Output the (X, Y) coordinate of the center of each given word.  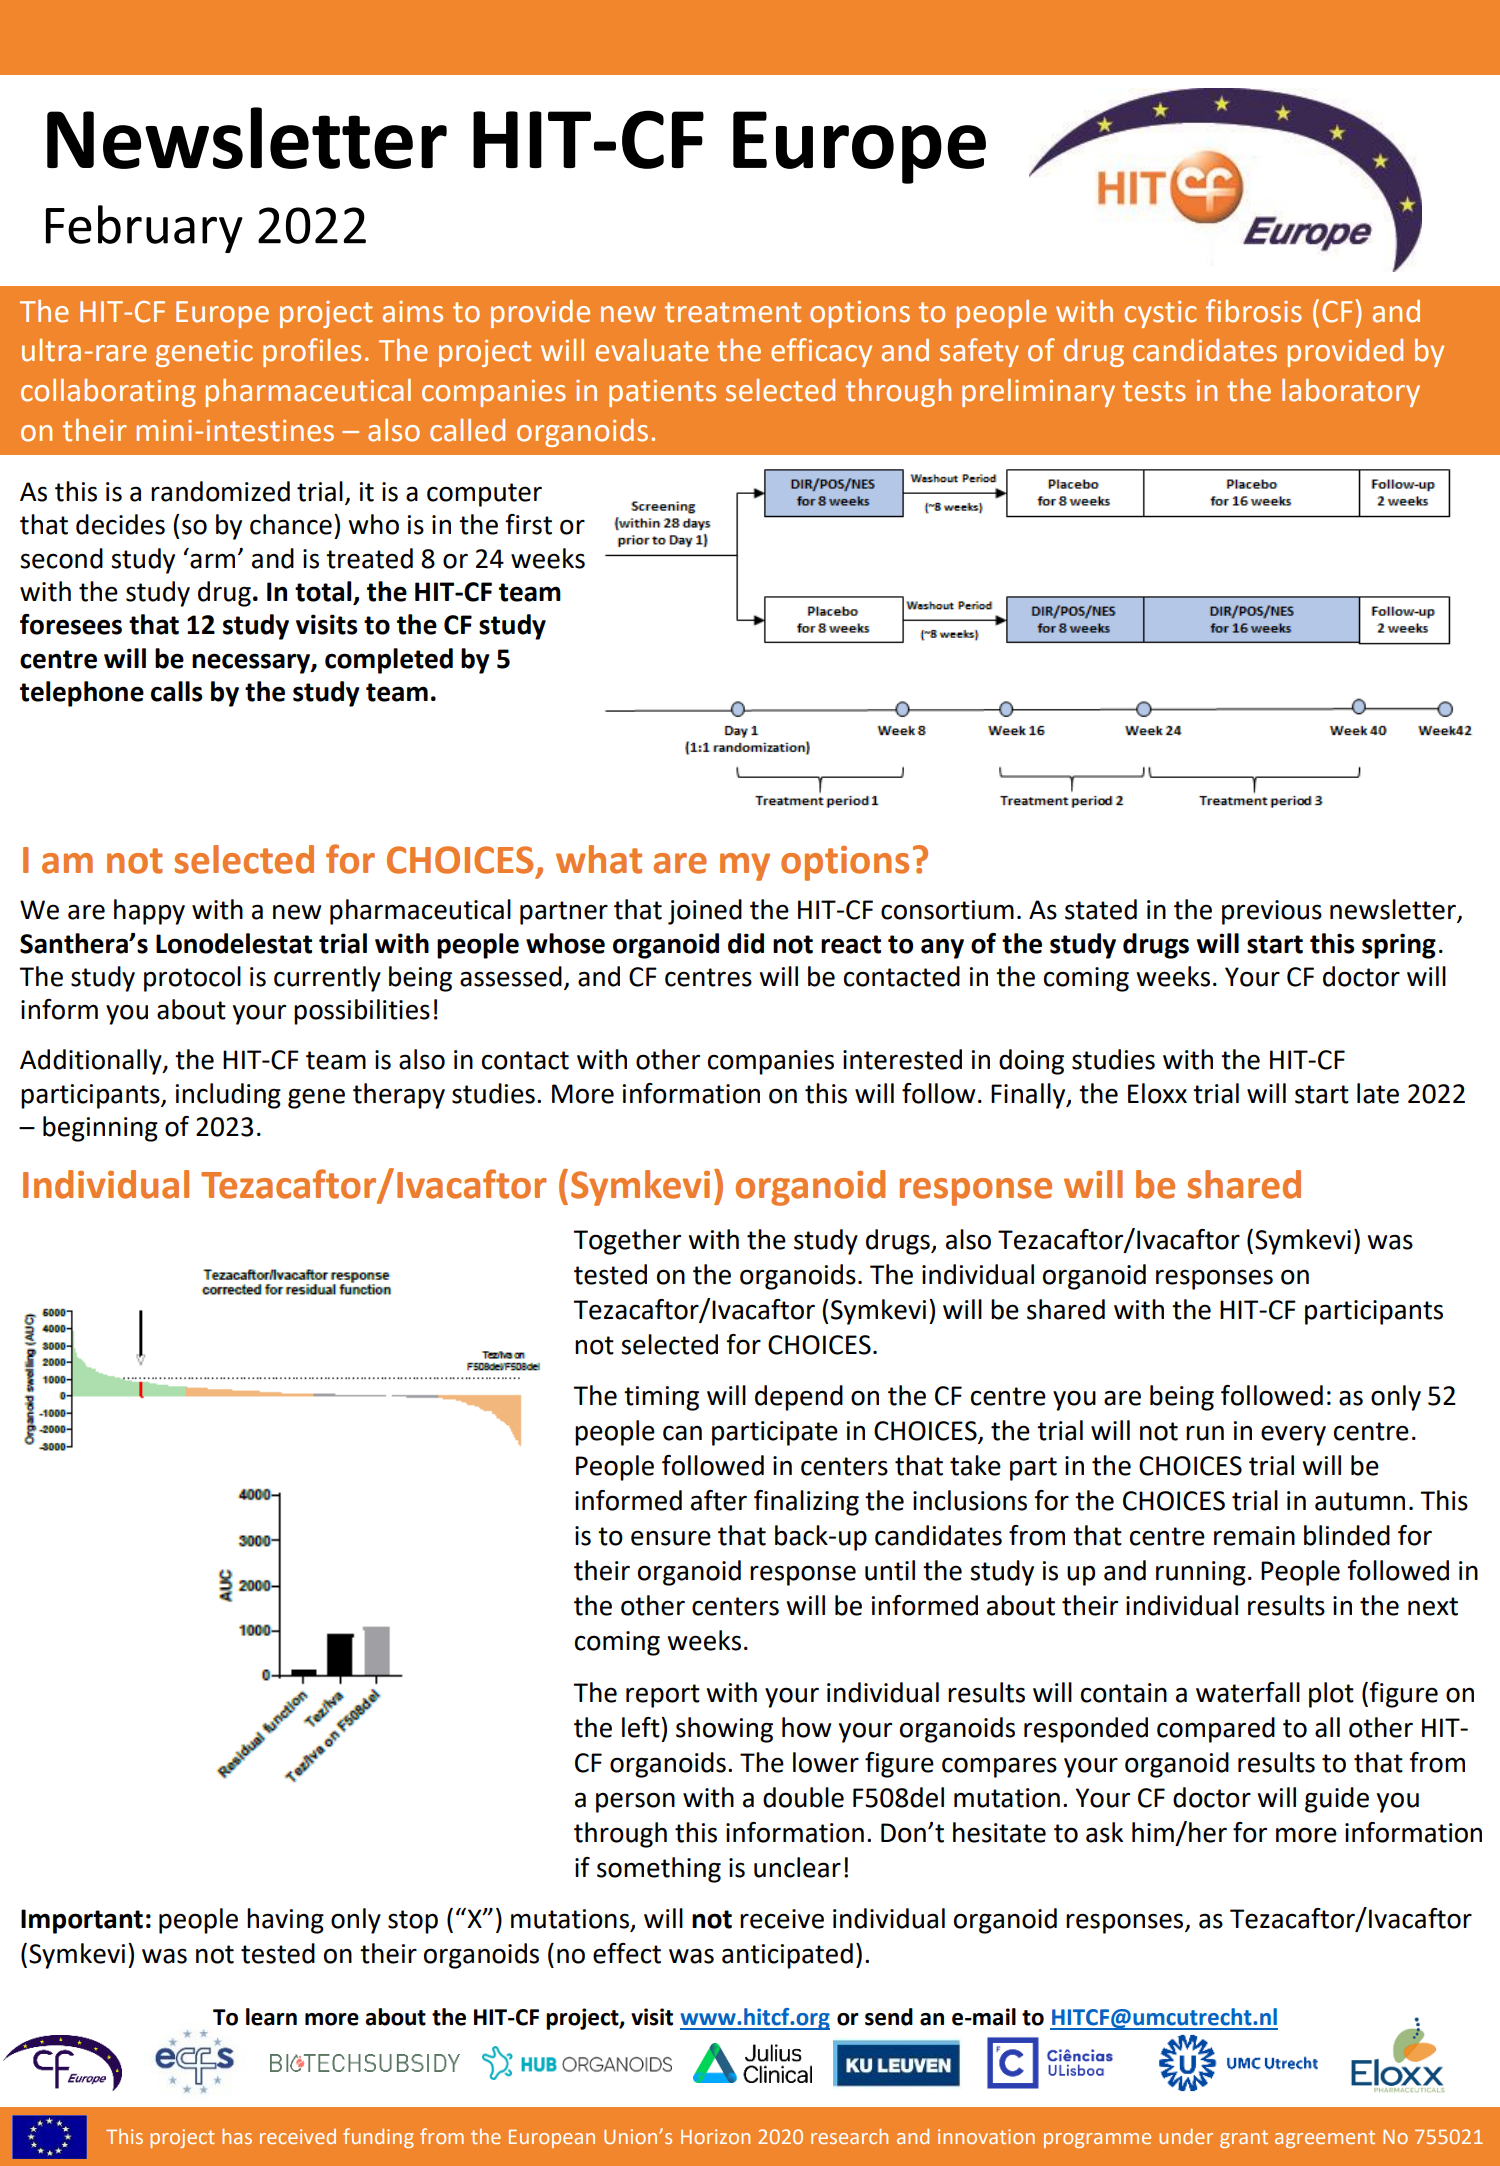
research (849, 2136)
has (237, 2136)
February (144, 229)
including (228, 1096)
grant (1244, 2139)
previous (1272, 912)
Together (627, 1242)
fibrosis (1254, 311)
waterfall (1248, 1692)
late (1378, 1093)
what (599, 859)
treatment (733, 312)
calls (177, 691)
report (663, 1696)
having (285, 1921)
